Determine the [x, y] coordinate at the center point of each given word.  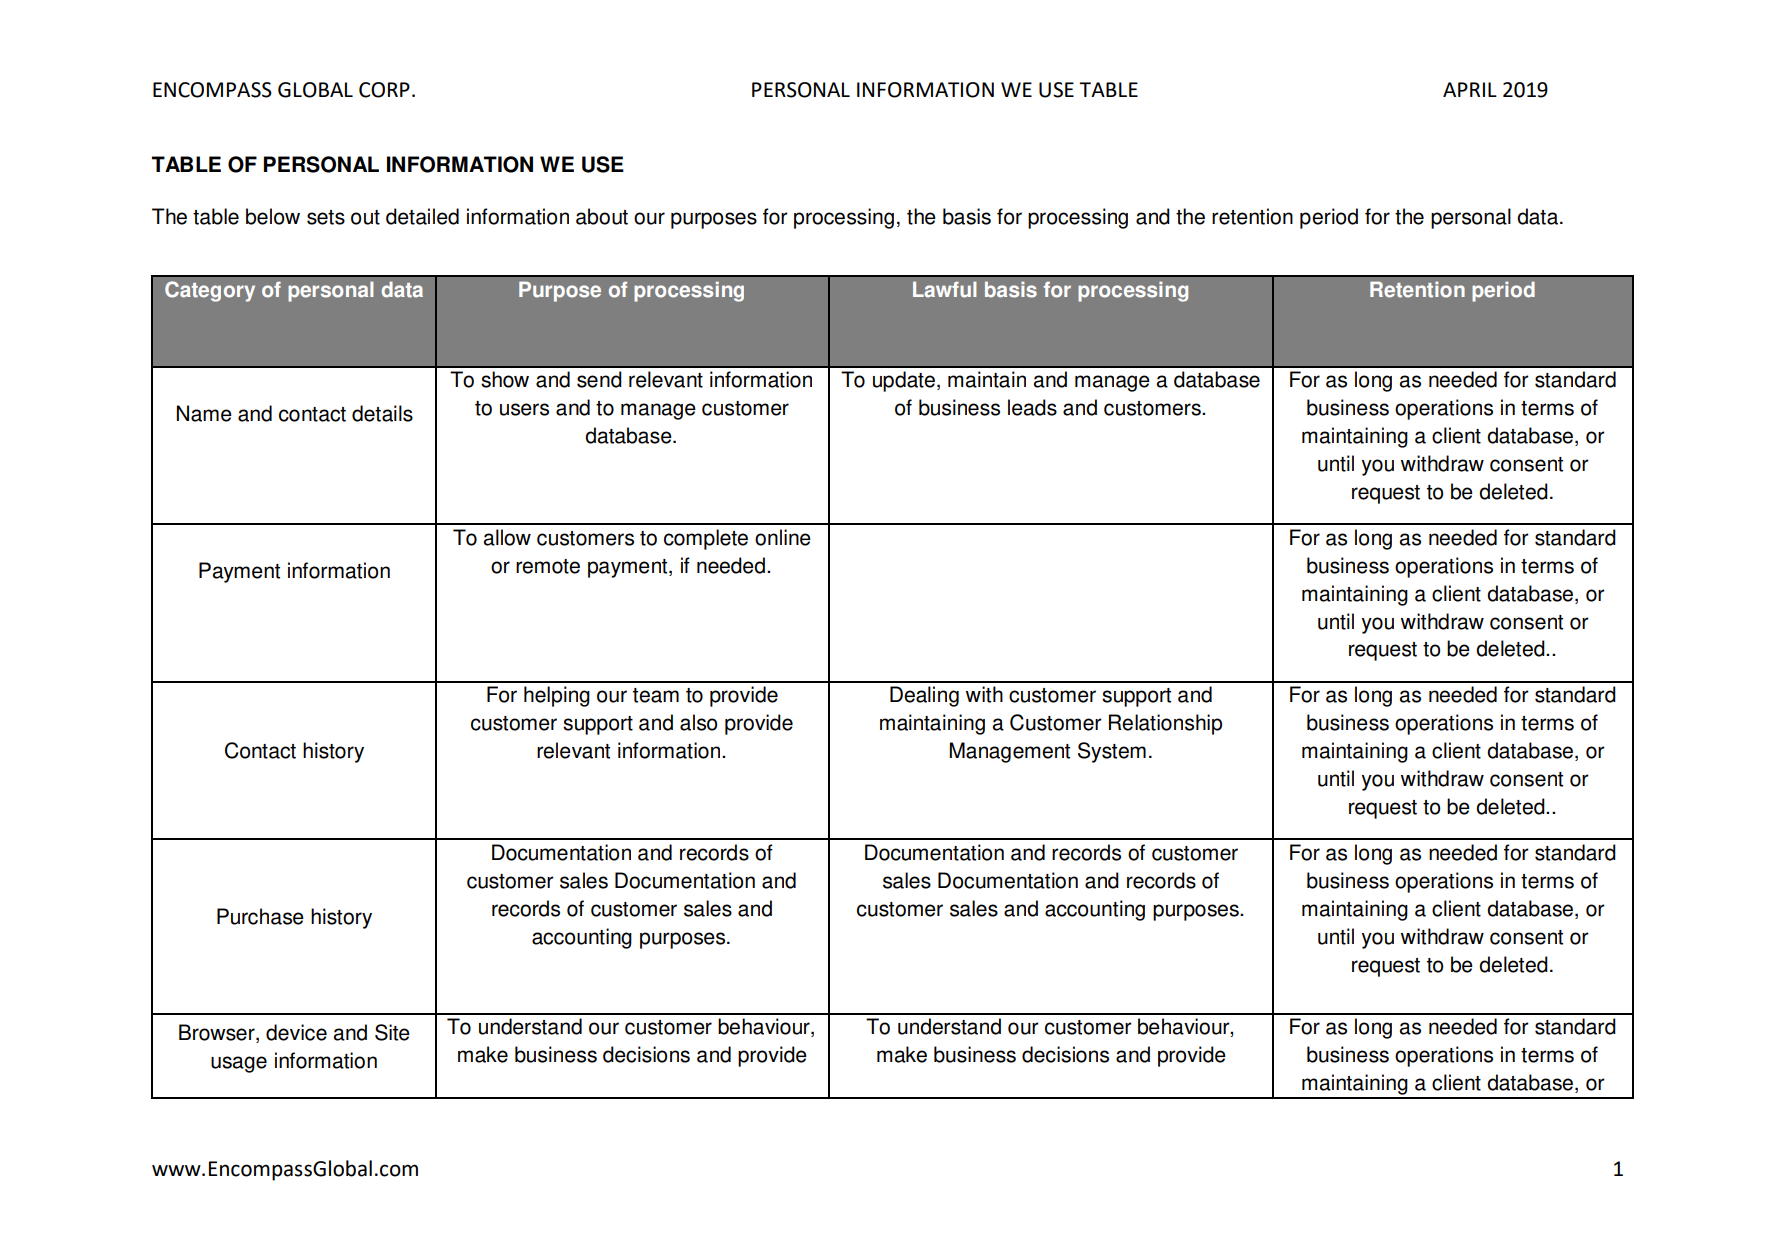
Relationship [1165, 724]
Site [392, 1032]
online [783, 537]
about [602, 216]
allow [507, 537]
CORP [384, 90]
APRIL [1470, 89]
